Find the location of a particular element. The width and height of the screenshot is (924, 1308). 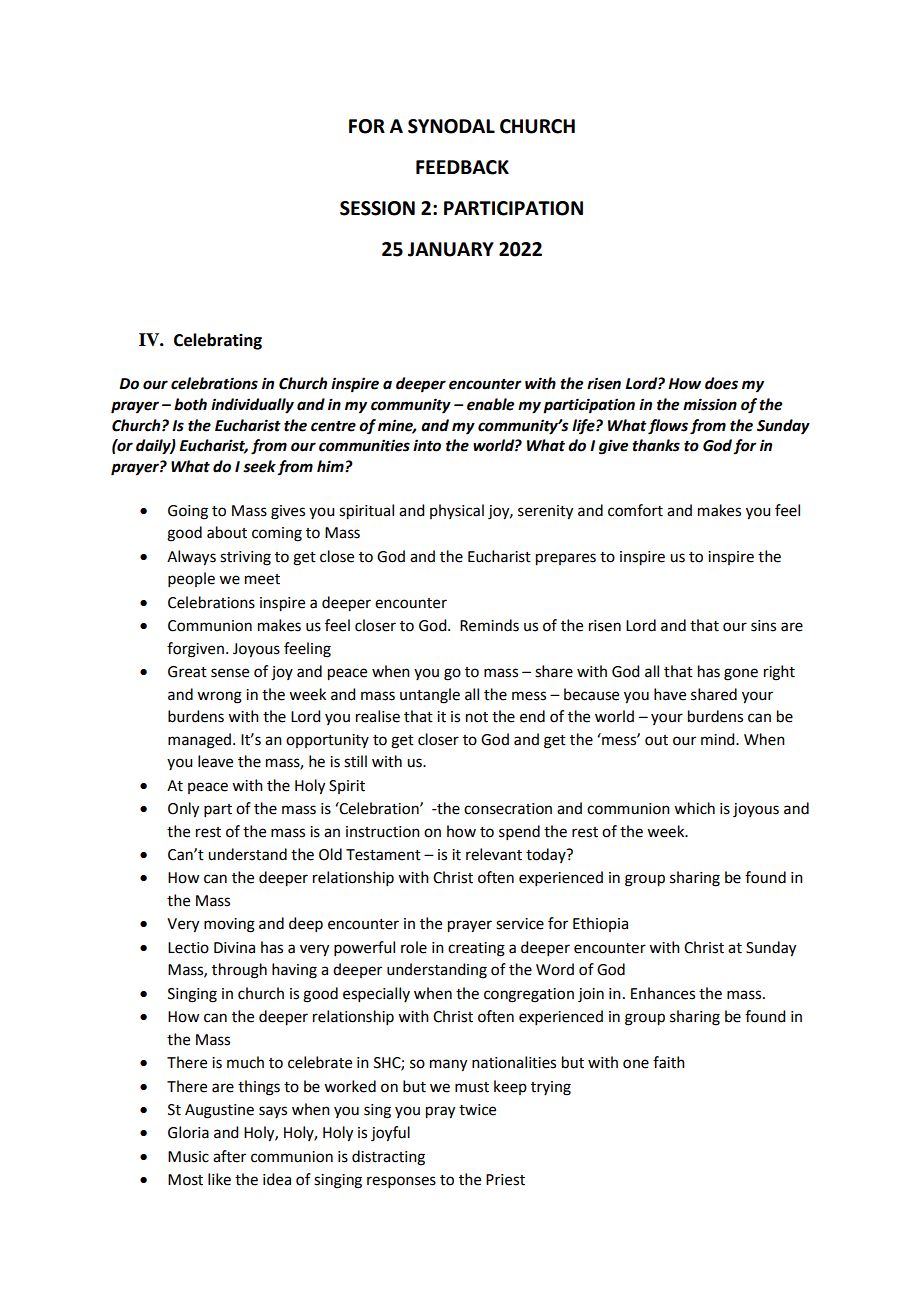

after is located at coordinates (229, 1156).
